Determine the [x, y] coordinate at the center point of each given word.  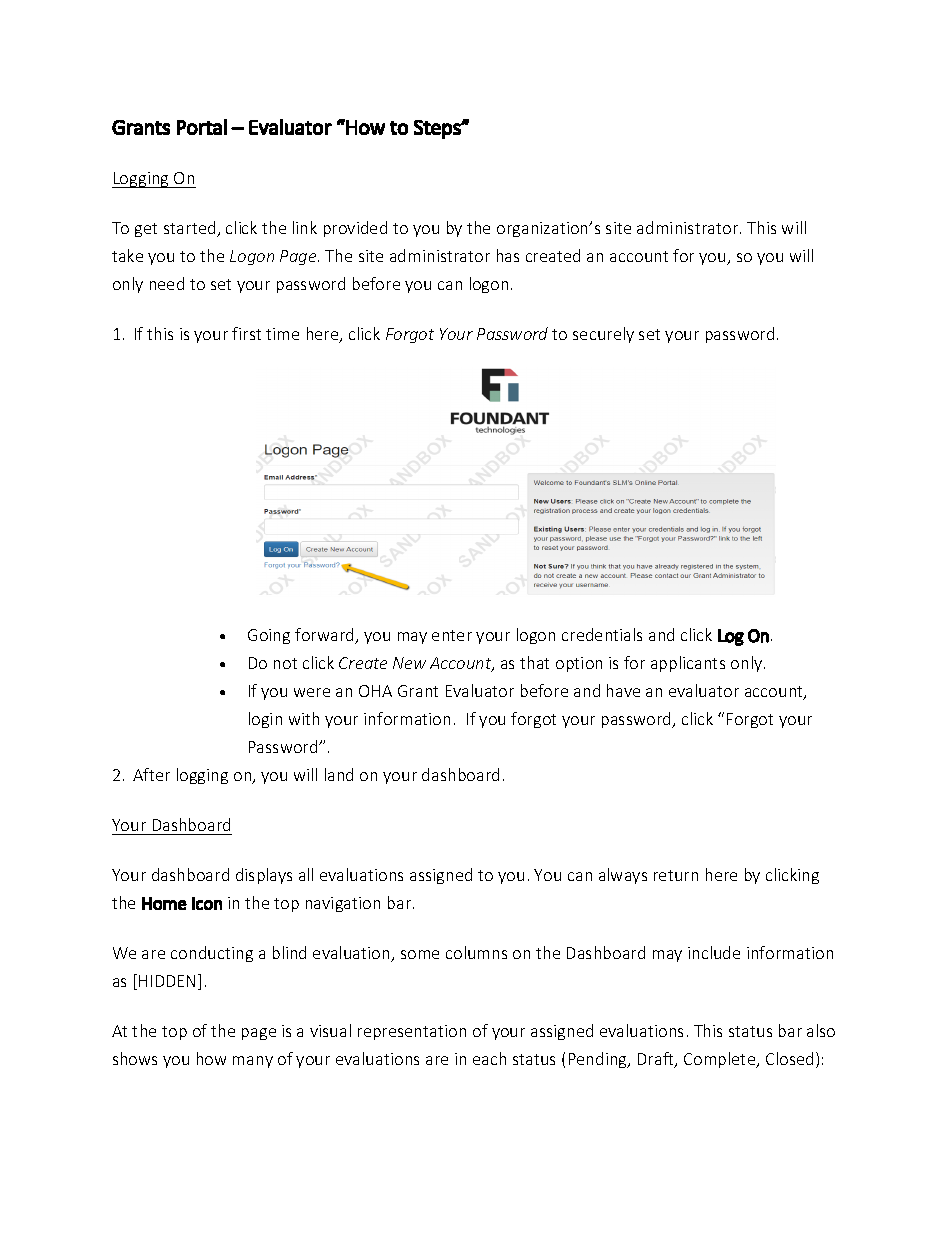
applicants [688, 664]
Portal [202, 127]
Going [269, 636]
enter [452, 635]
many [253, 1062]
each [489, 1058]
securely [603, 335]
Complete [721, 1060]
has [508, 255]
